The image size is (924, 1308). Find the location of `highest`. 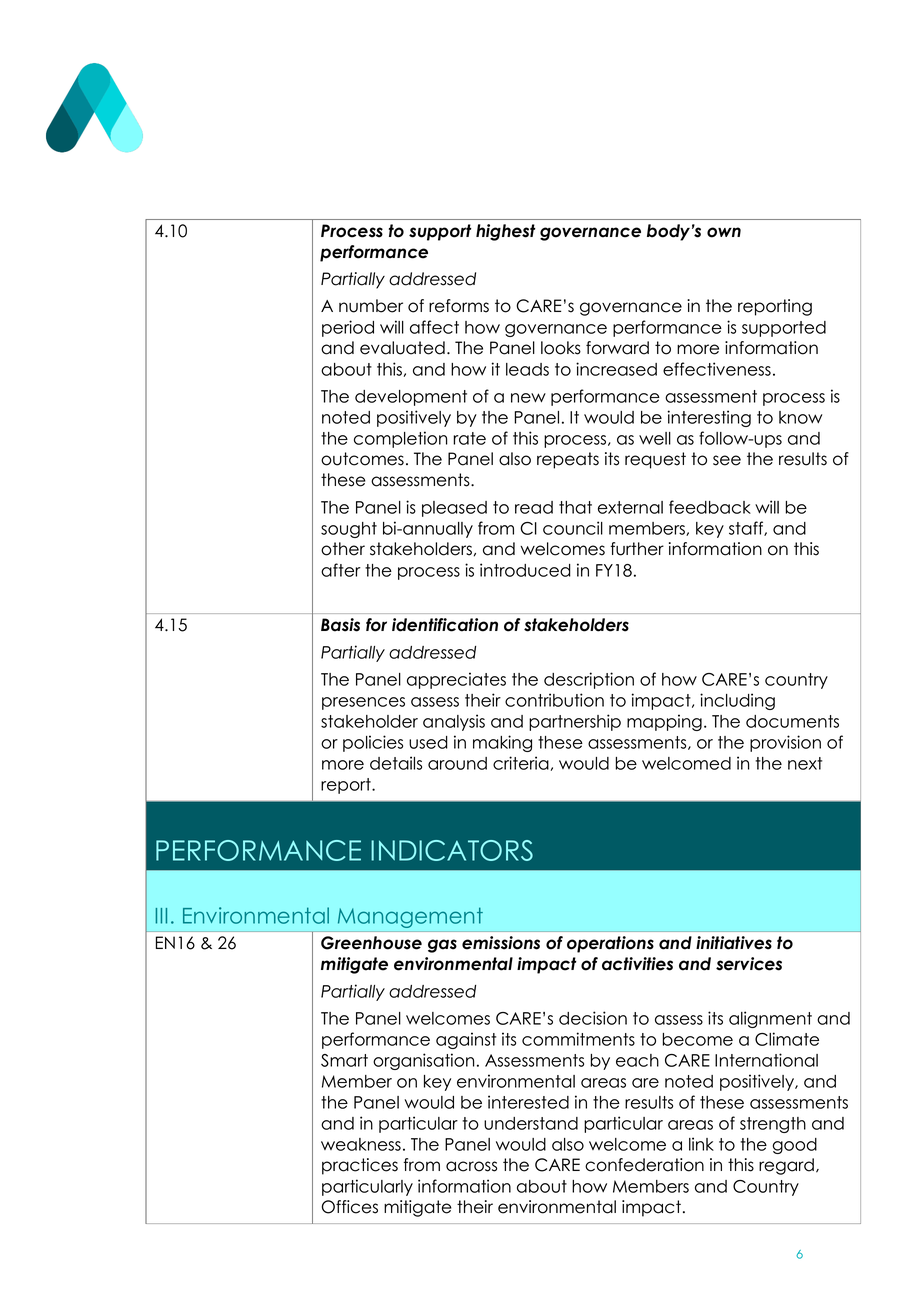

highest is located at coordinates (506, 232).
